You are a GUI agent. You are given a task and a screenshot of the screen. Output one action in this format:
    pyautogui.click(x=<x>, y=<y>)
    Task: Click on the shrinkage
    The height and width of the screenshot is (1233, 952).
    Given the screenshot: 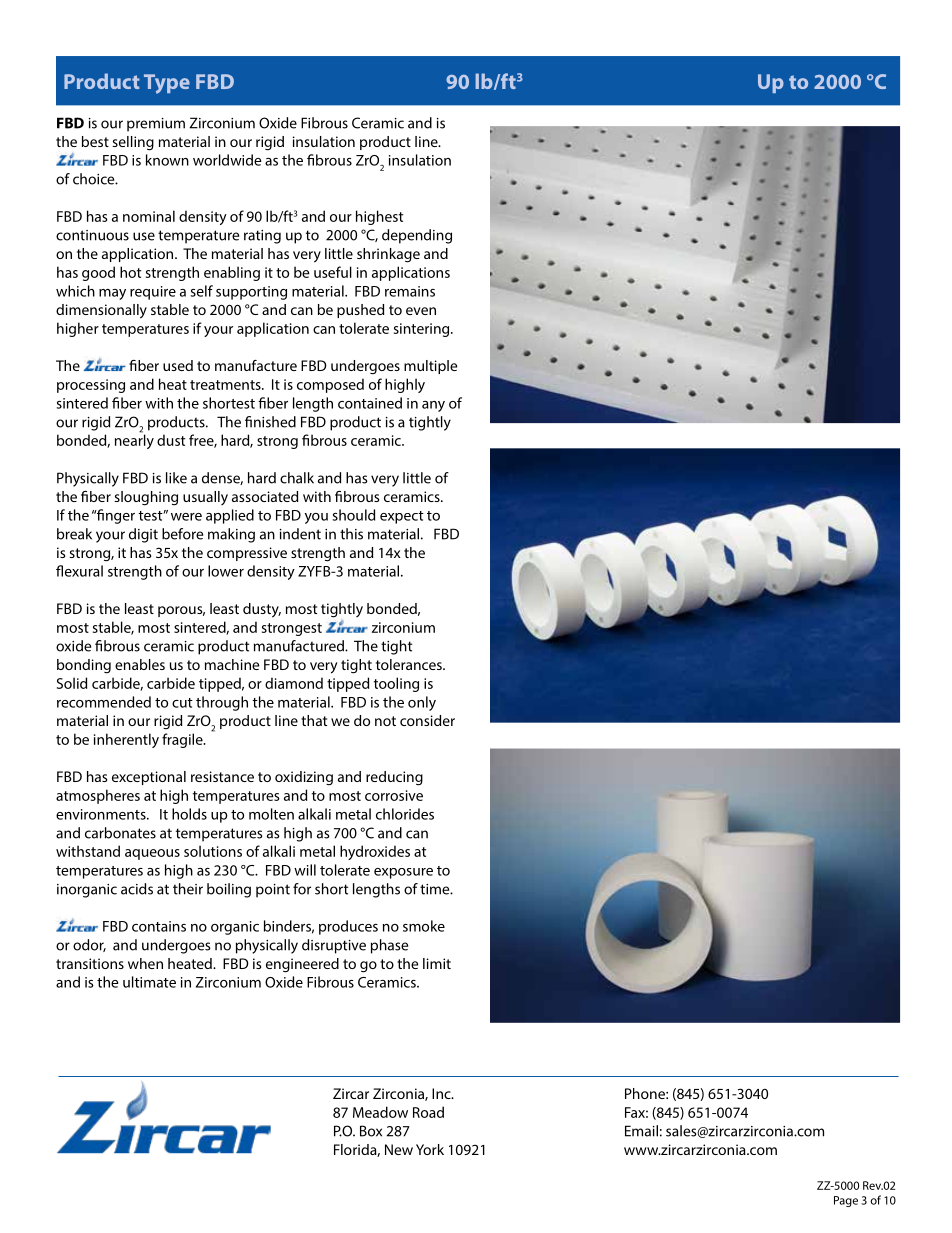 What is the action you would take?
    pyautogui.click(x=388, y=255)
